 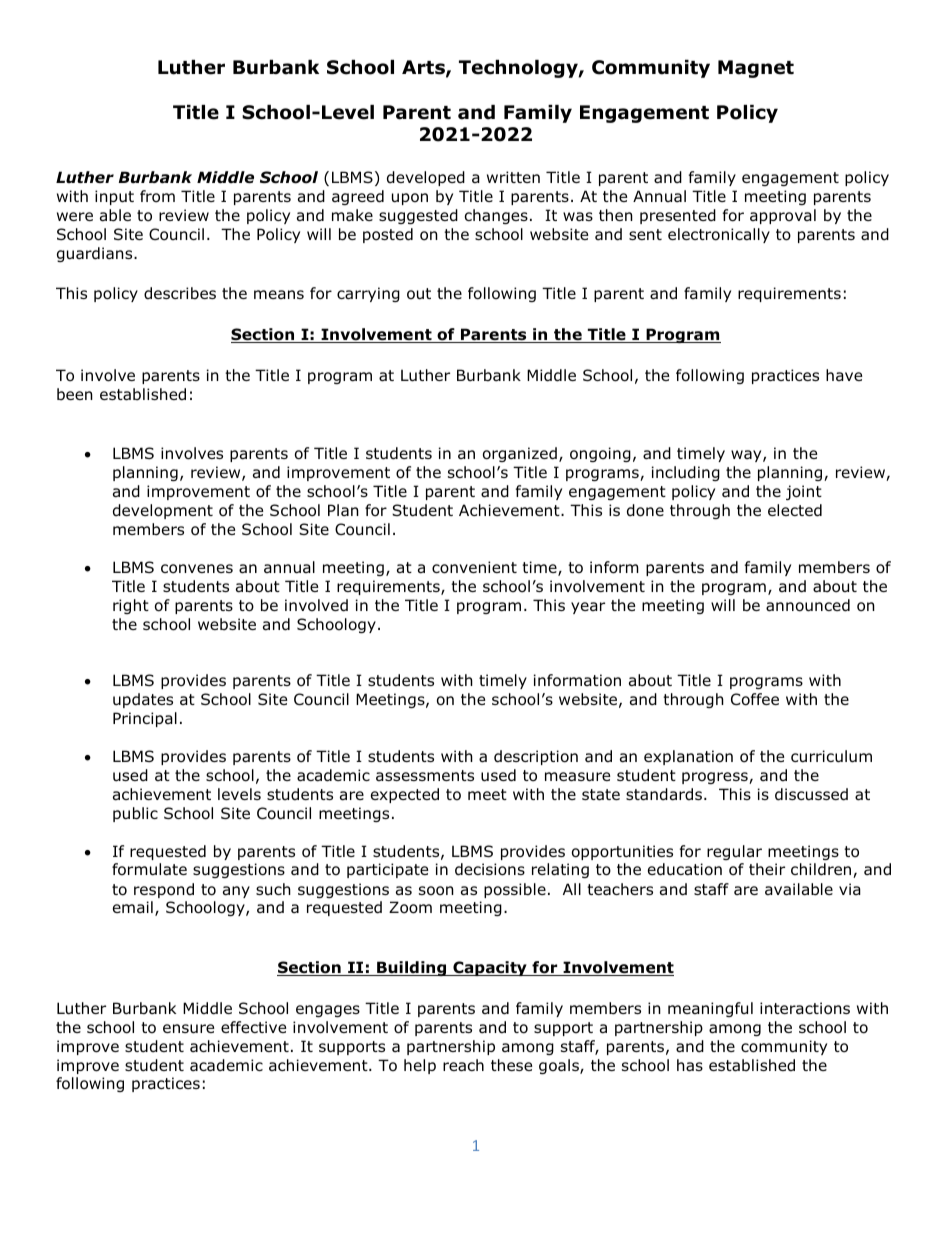 I want to click on reach, so click(x=463, y=1065).
